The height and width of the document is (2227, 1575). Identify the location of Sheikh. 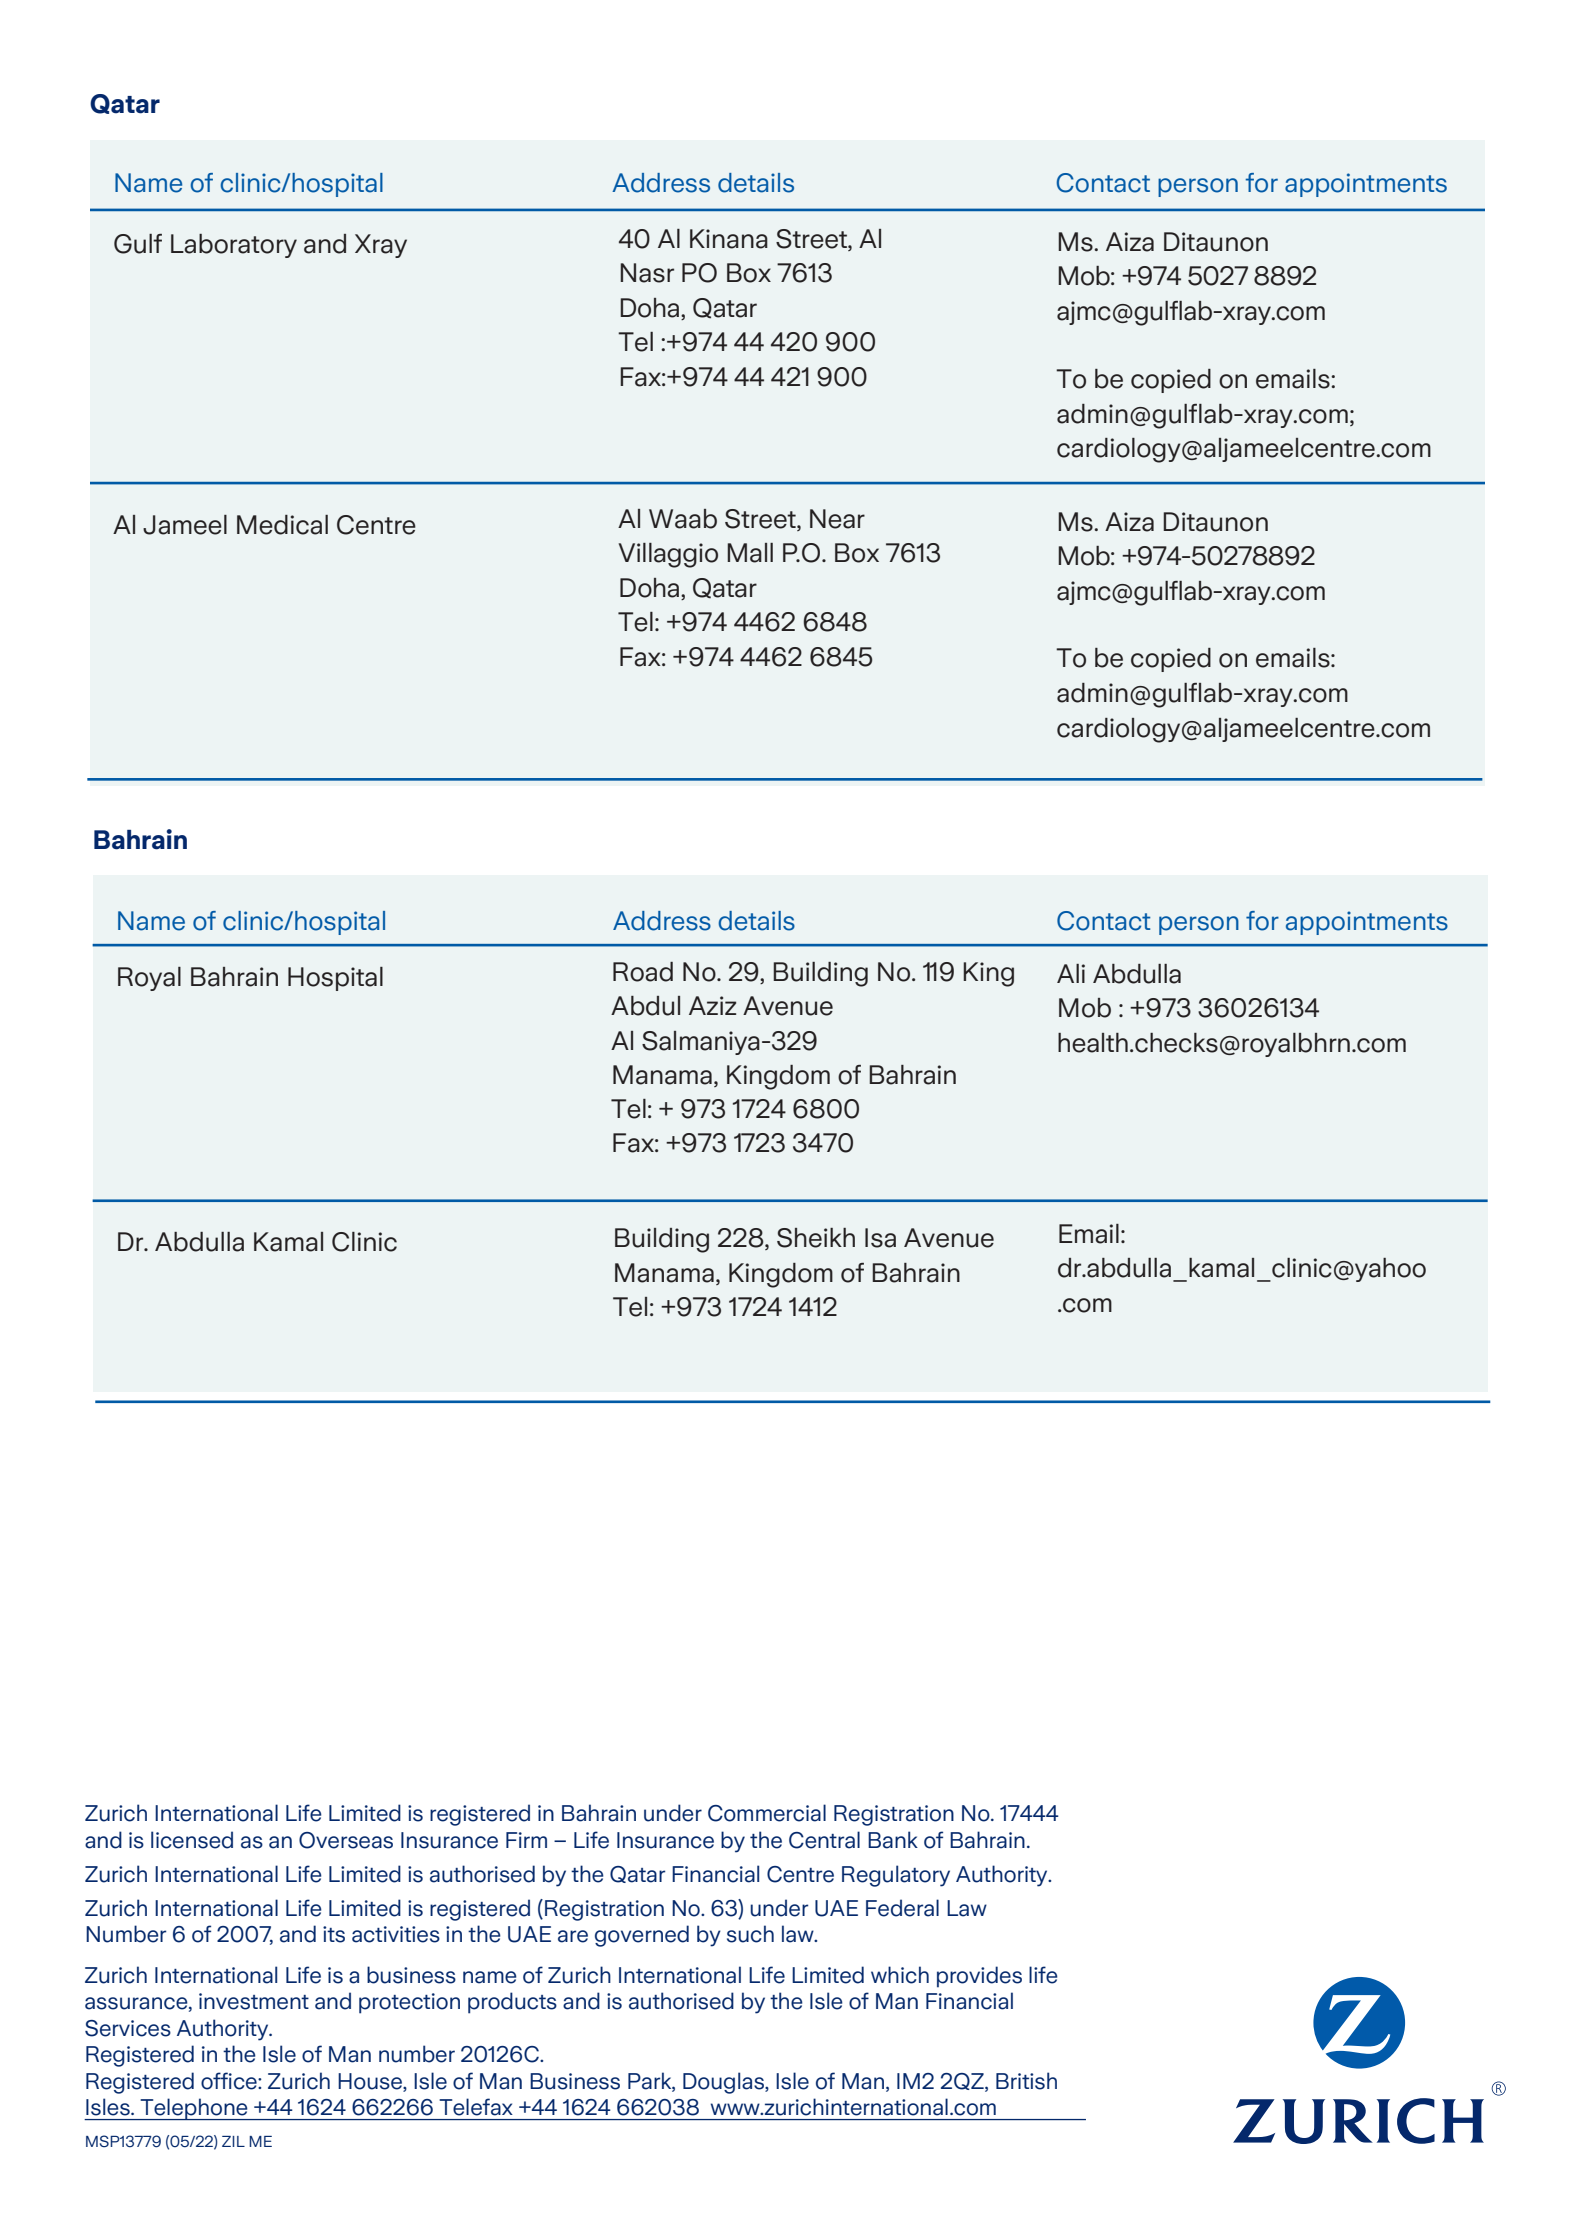
(816, 1238).
